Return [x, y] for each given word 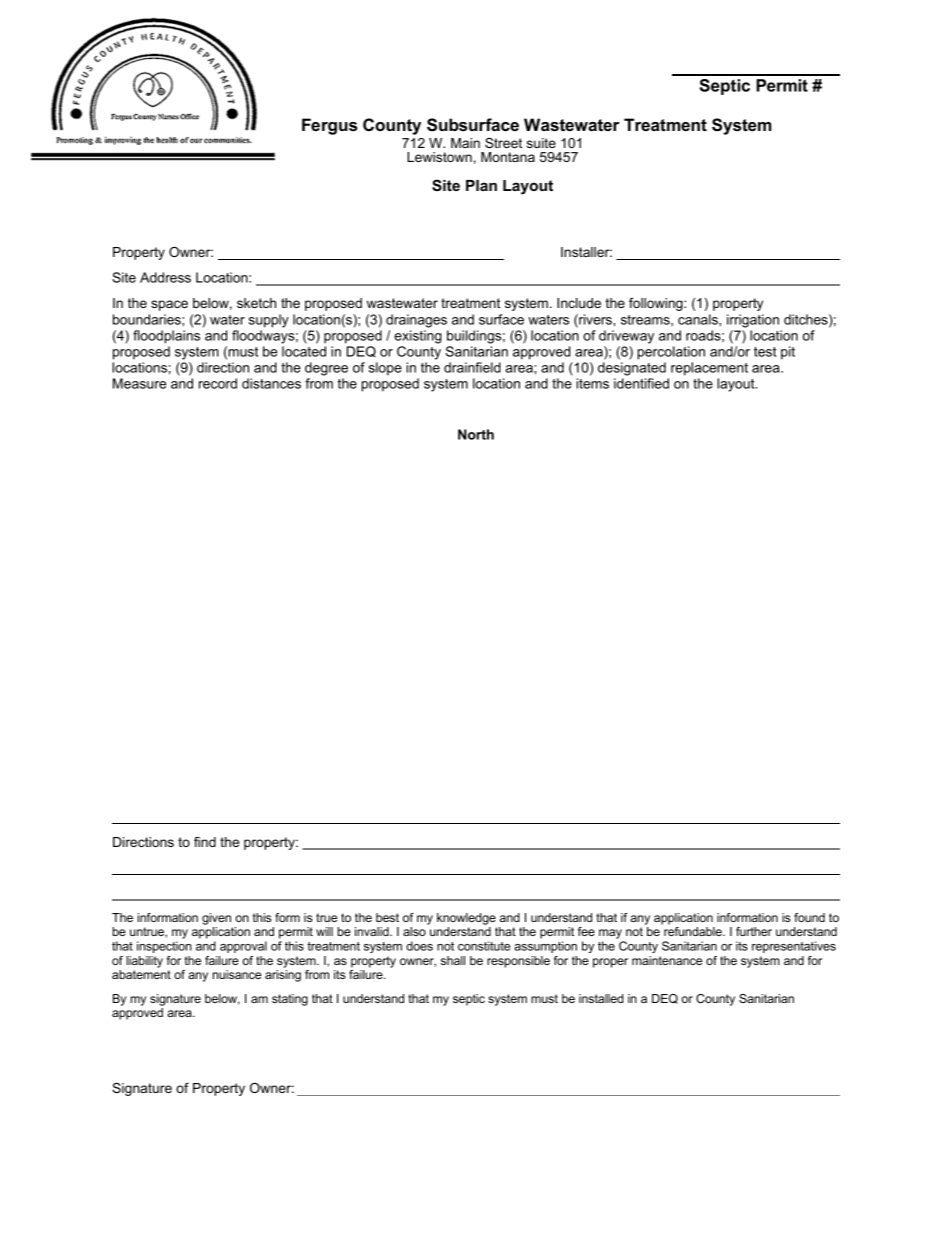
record [218, 383]
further [754, 931]
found [809, 917]
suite [541, 143]
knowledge [466, 919]
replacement [709, 369]
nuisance [237, 974]
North [476, 434]
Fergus [329, 126]
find [205, 842]
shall [453, 960]
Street [503, 143]
